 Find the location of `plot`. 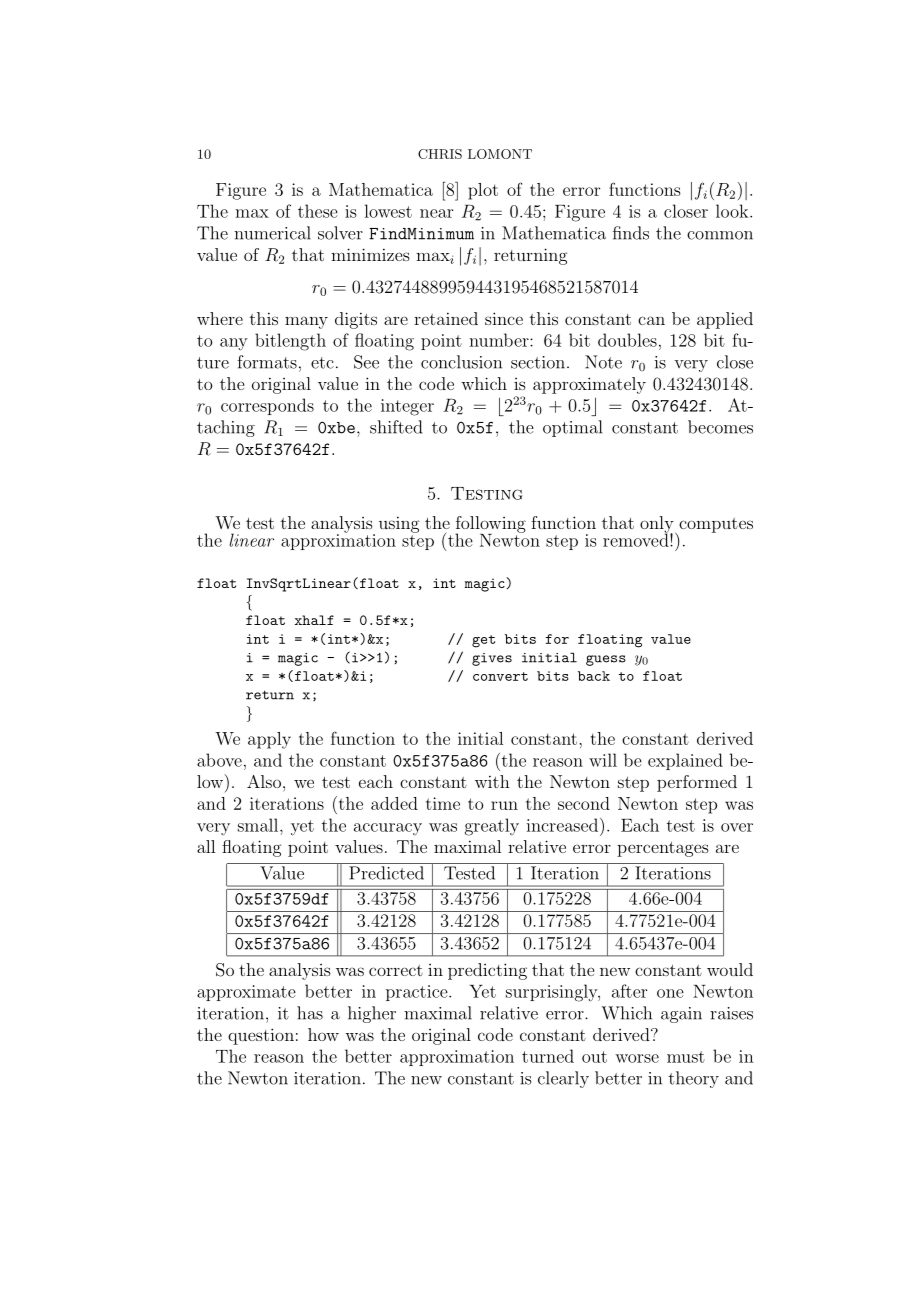

plot is located at coordinates (483, 191).
